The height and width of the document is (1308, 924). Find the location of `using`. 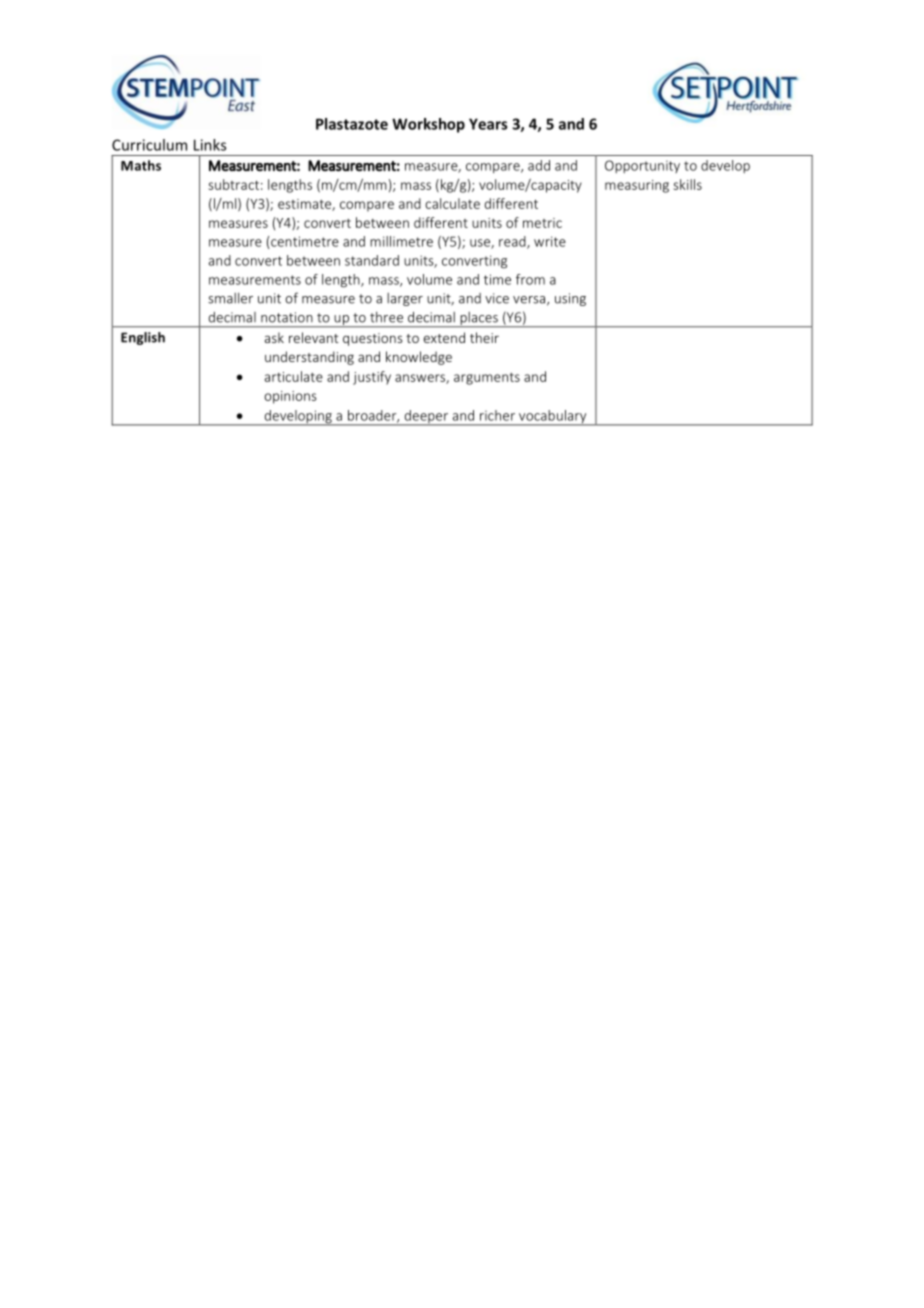

using is located at coordinates (570, 299).
